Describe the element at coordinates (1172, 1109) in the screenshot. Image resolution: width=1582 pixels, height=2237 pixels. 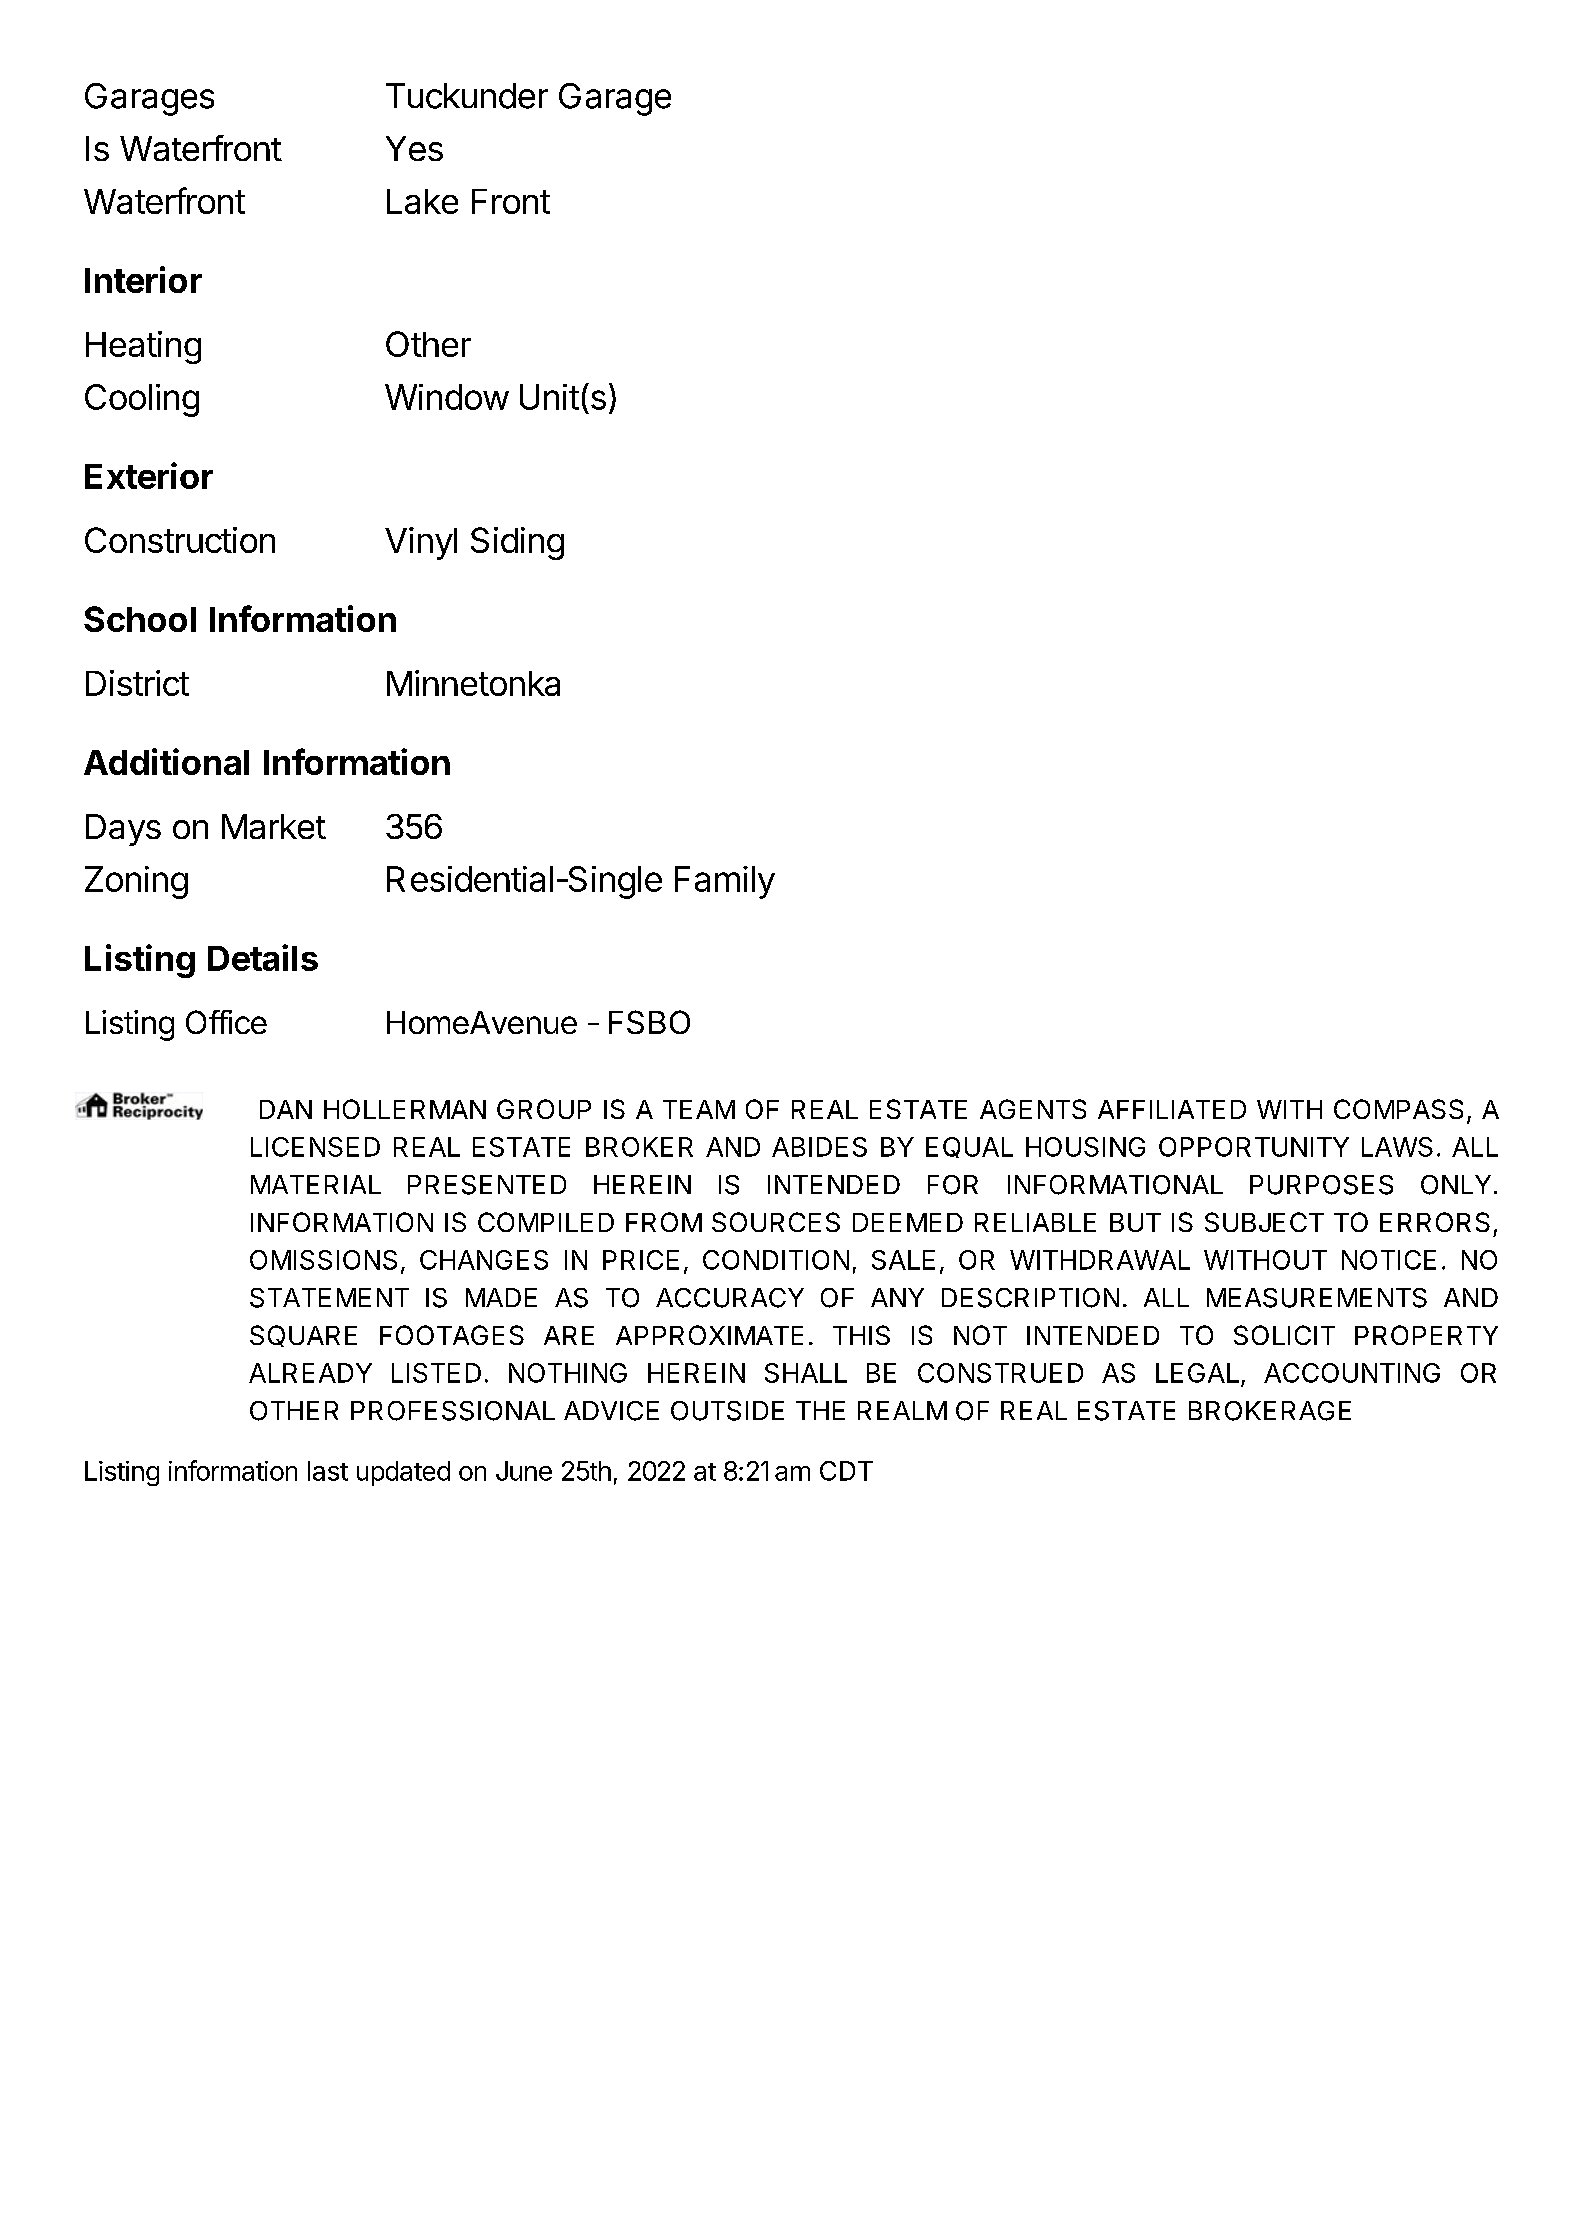
I see `AFFILIATED` at that location.
